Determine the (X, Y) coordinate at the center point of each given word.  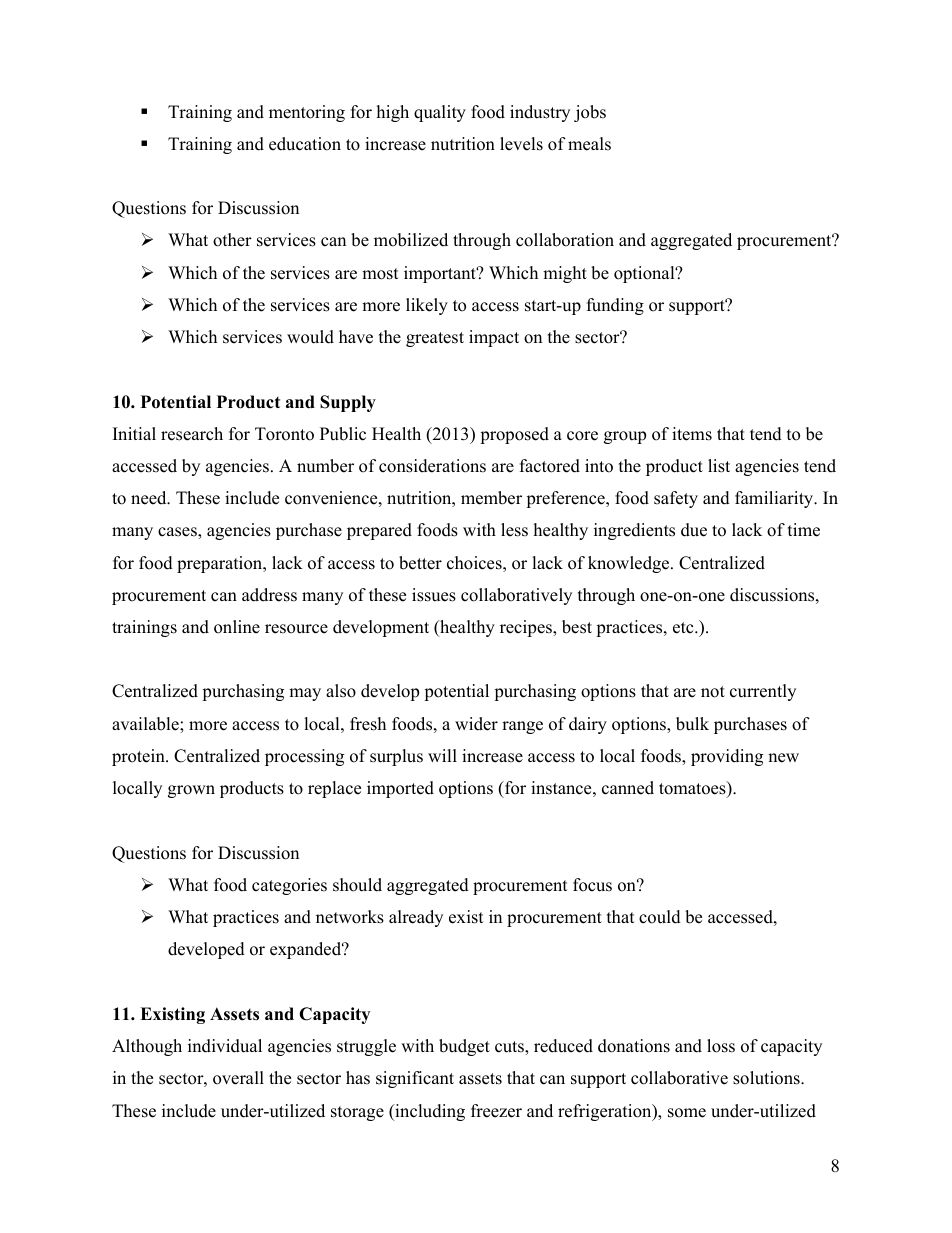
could (660, 917)
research (192, 434)
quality (440, 113)
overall (238, 1078)
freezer (496, 1111)
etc (684, 628)
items (692, 434)
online (237, 627)
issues (434, 595)
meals (589, 144)
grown (191, 791)
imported (400, 789)
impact (494, 338)
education (305, 144)
